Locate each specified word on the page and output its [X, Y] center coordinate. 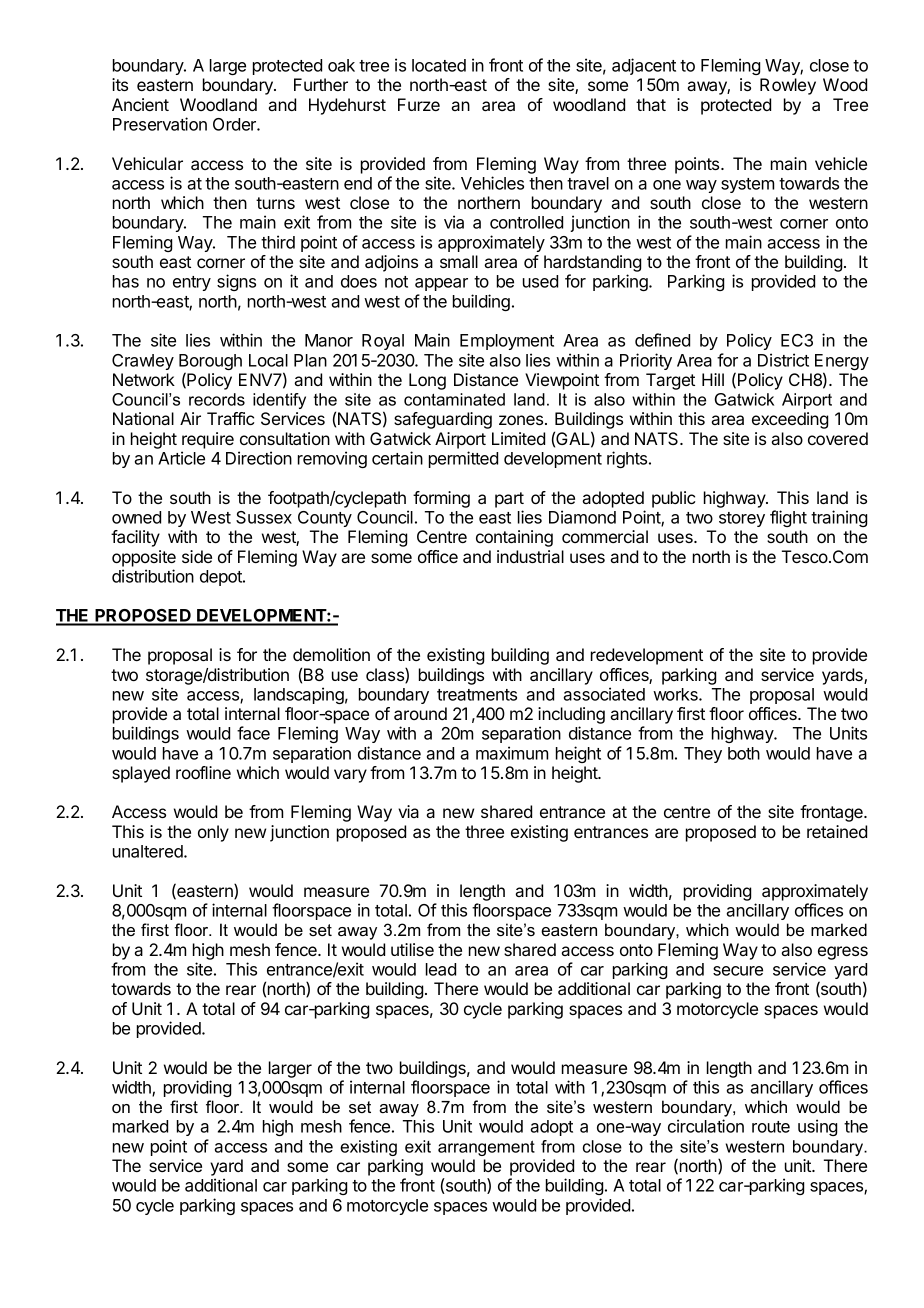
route [771, 1127]
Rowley [788, 86]
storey [742, 519]
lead [441, 969]
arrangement [486, 1148]
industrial [530, 556]
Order [235, 124]
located [439, 65]
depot [222, 578]
